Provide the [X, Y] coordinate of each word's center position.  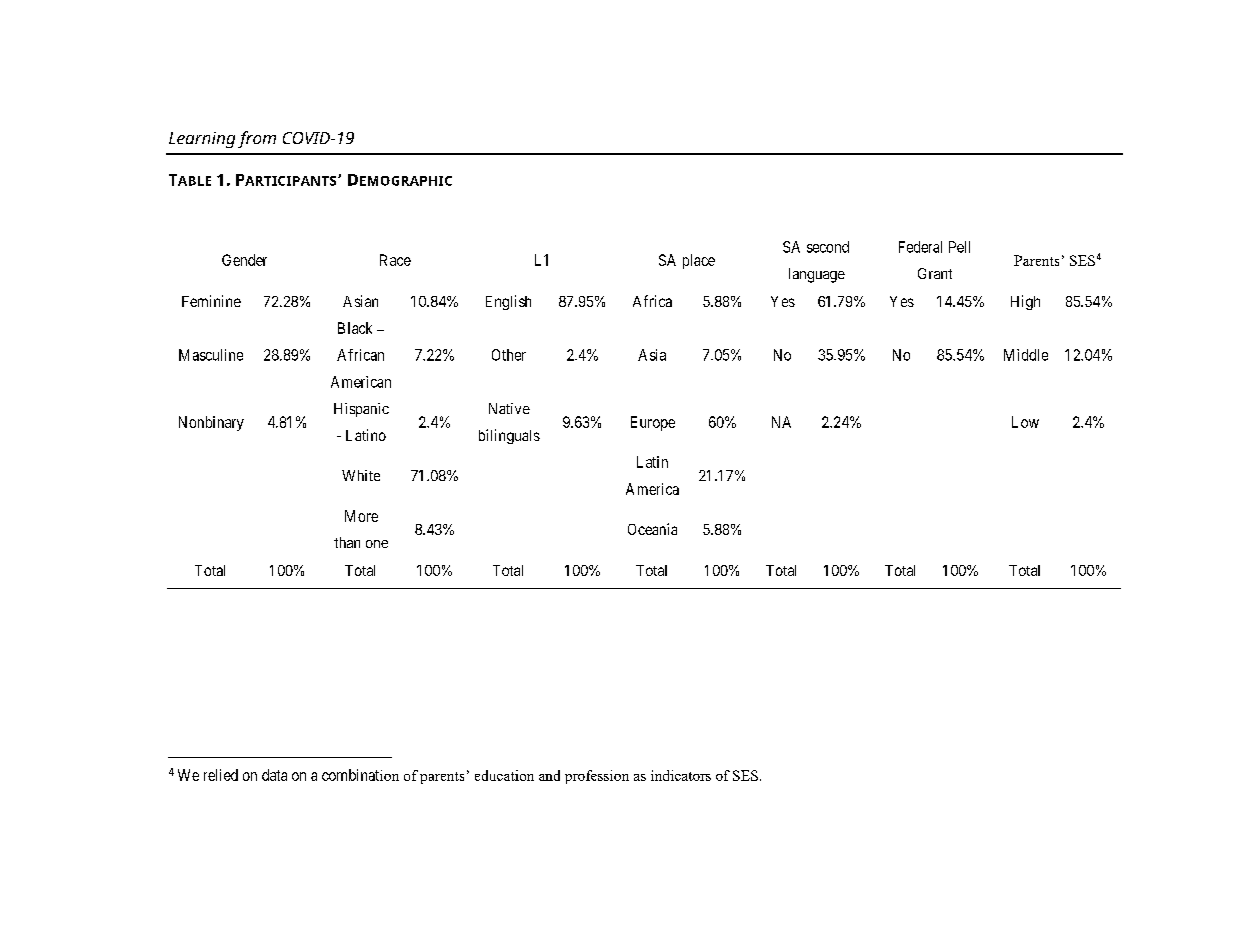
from [257, 139]
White [361, 475]
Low [1025, 422]
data [274, 775]
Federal [920, 247]
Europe [653, 423]
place [699, 261]
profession [597, 777]
